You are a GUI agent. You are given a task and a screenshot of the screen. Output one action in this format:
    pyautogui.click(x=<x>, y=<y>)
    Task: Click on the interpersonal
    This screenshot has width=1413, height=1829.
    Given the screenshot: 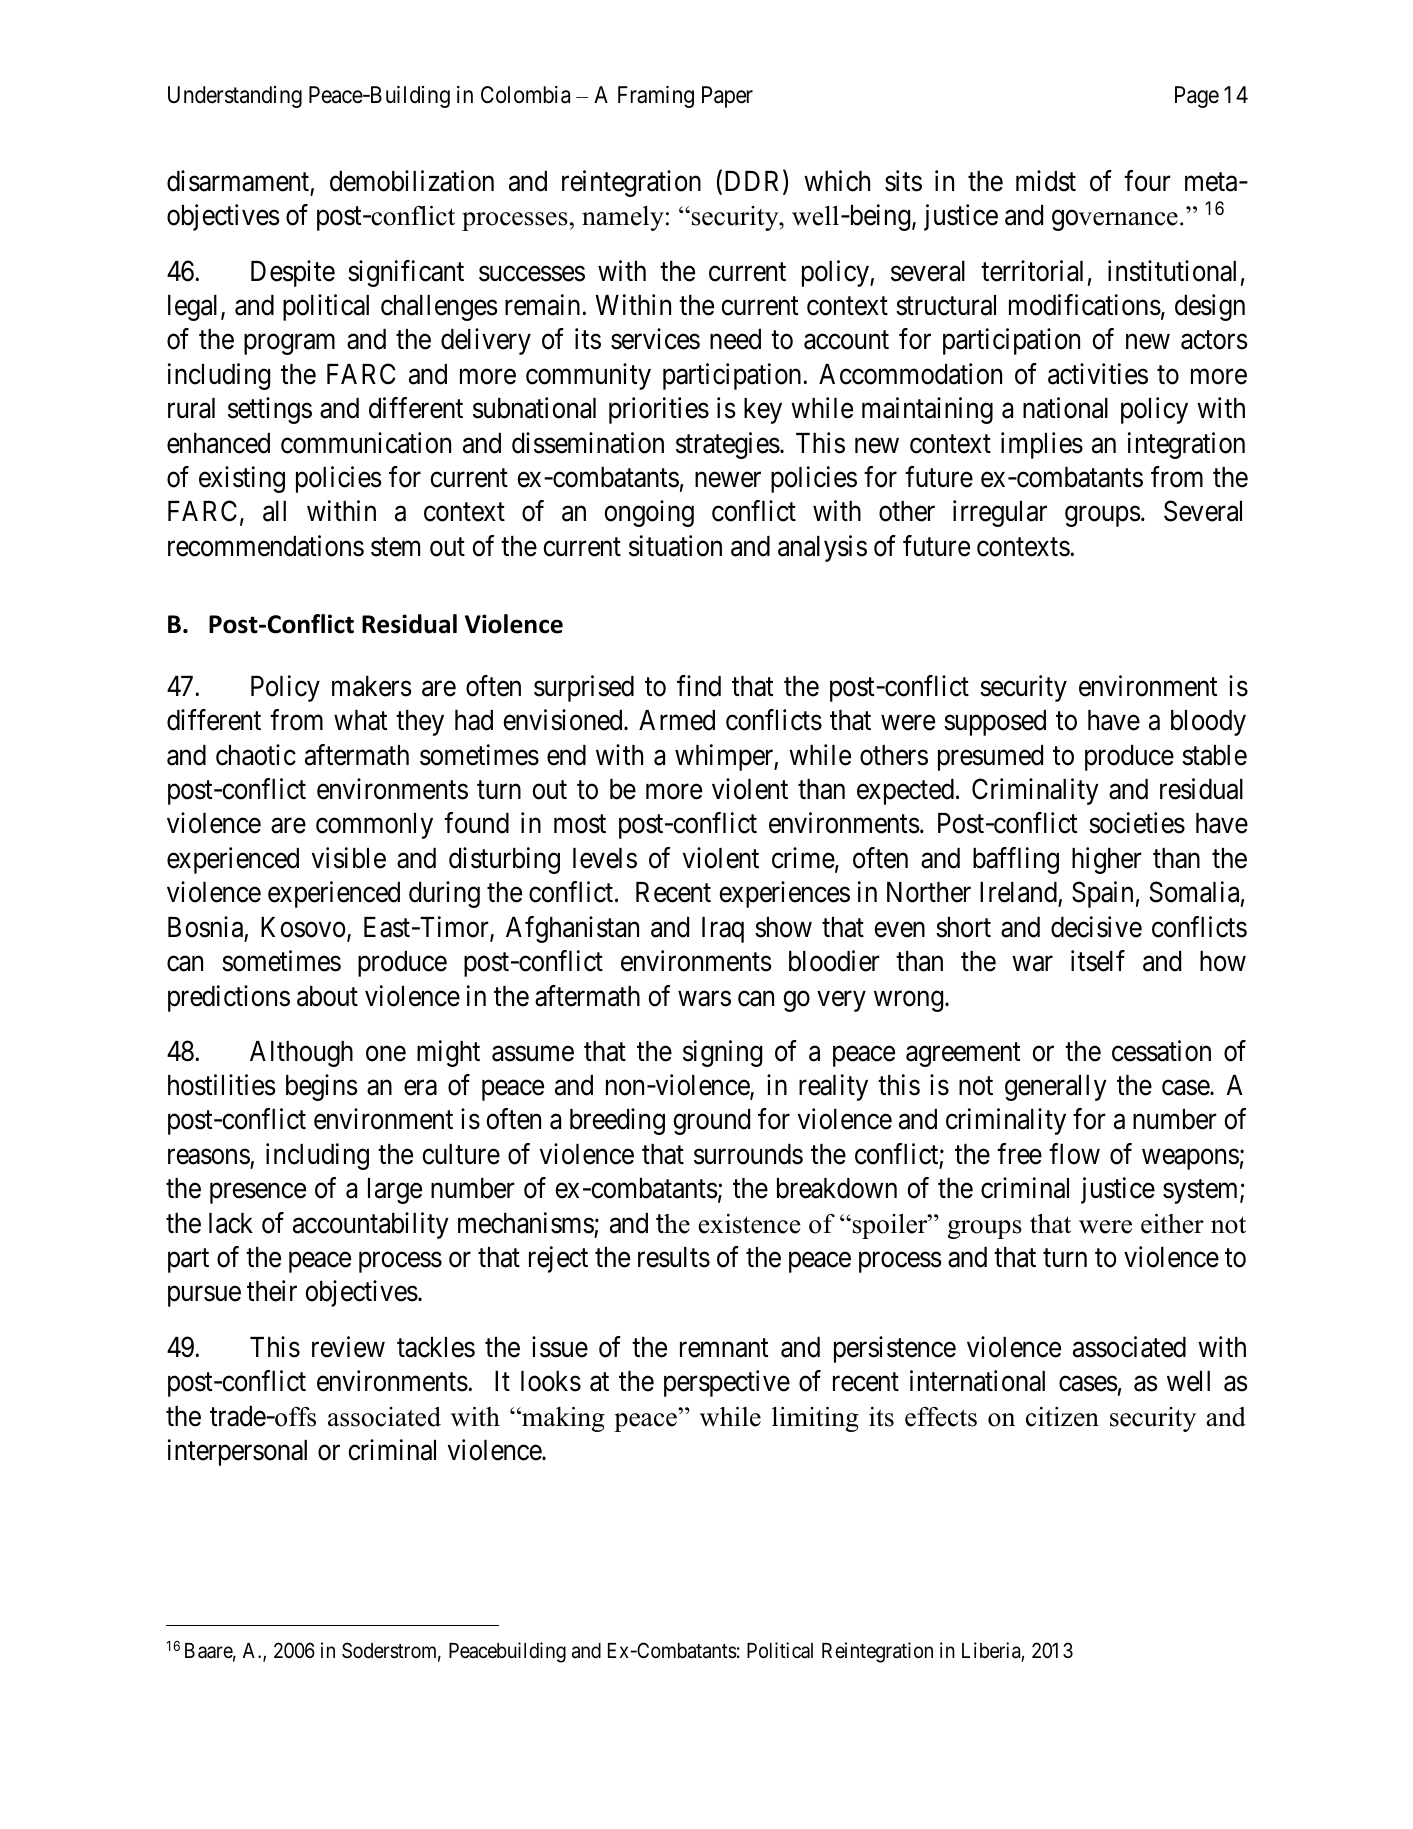 What is the action you would take?
    pyautogui.click(x=237, y=1452)
